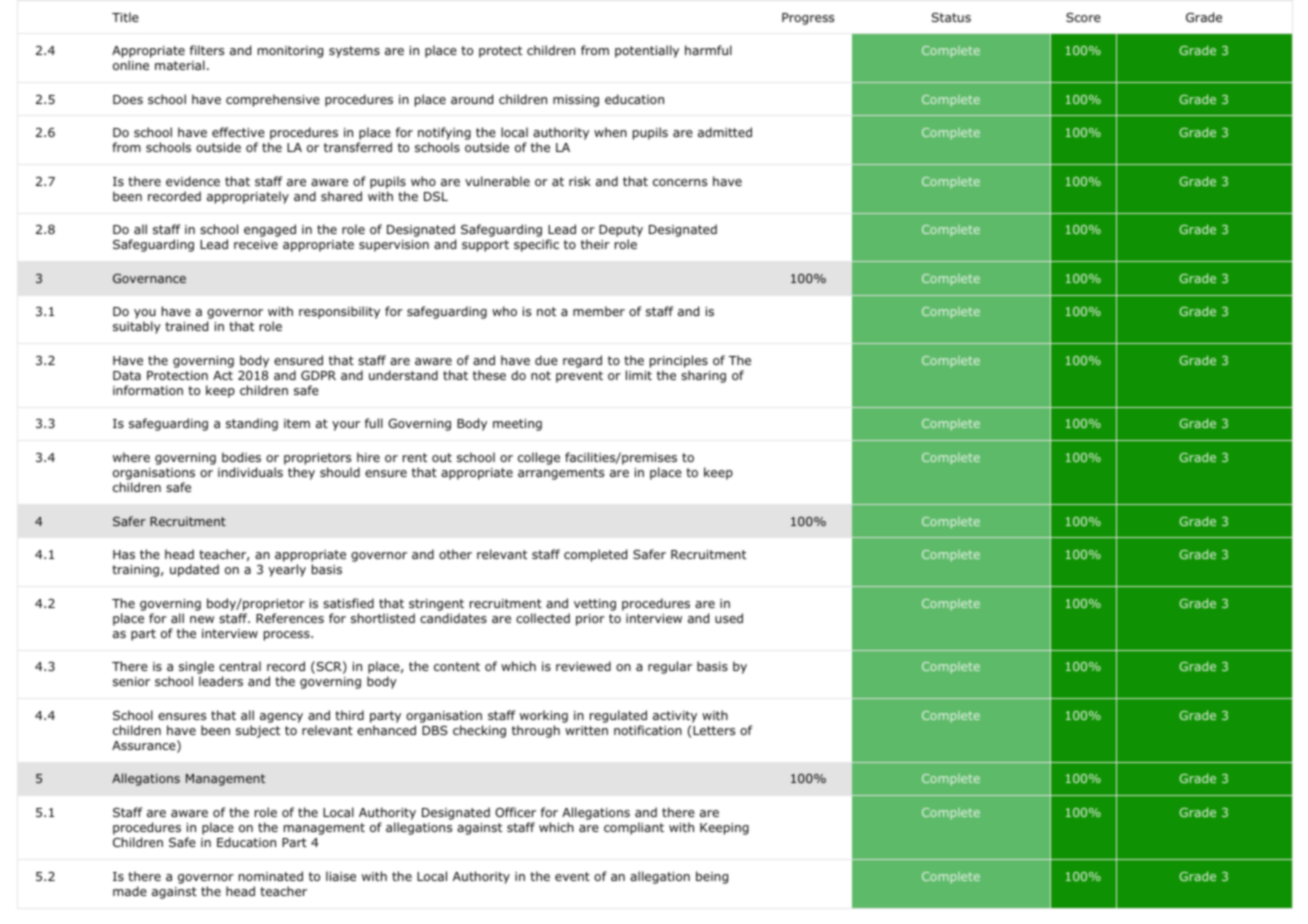 This screenshot has height=924, width=1308. I want to click on trained, so click(186, 326).
